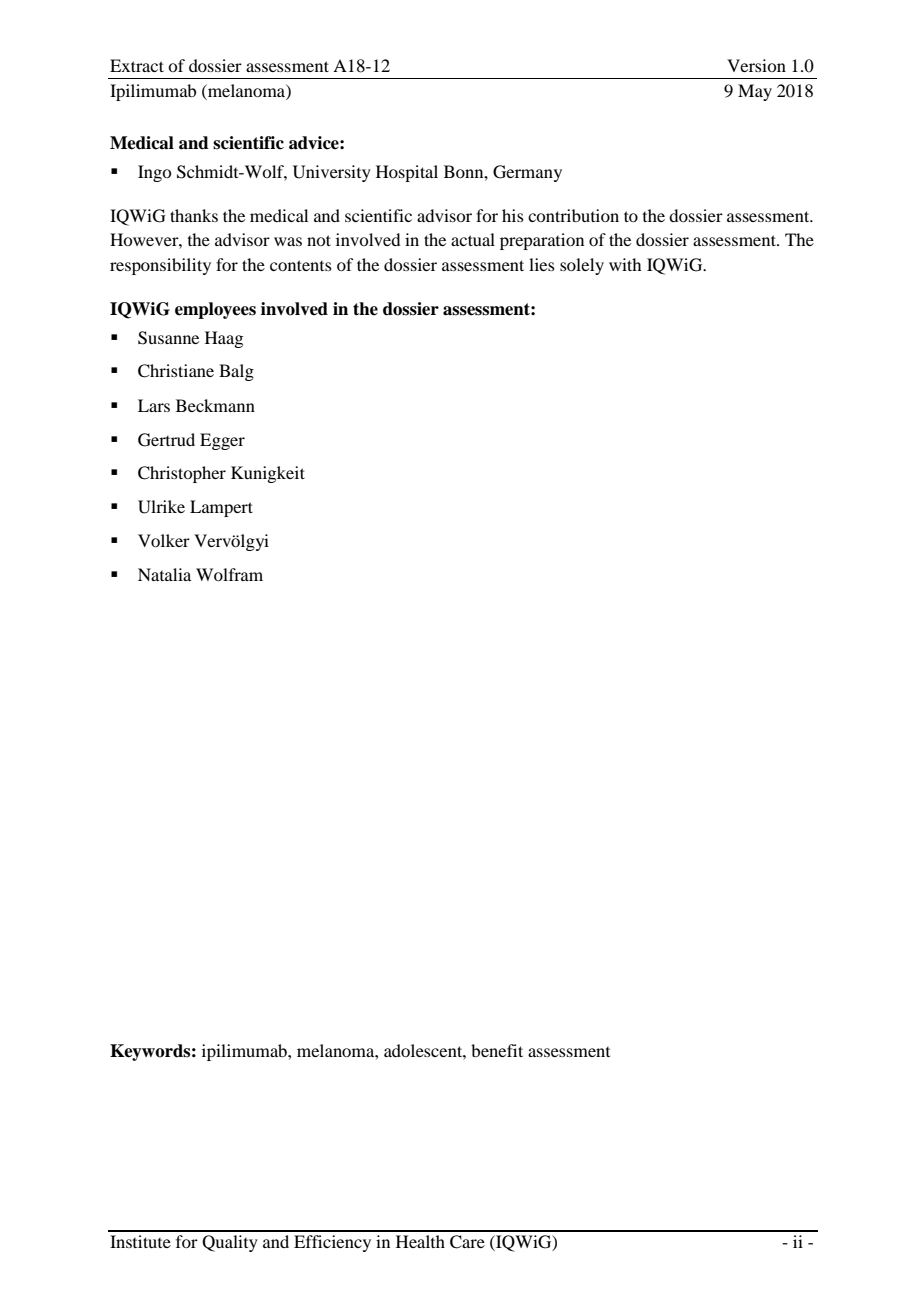  Describe the element at coordinates (755, 92) in the screenshot. I see `May` at that location.
